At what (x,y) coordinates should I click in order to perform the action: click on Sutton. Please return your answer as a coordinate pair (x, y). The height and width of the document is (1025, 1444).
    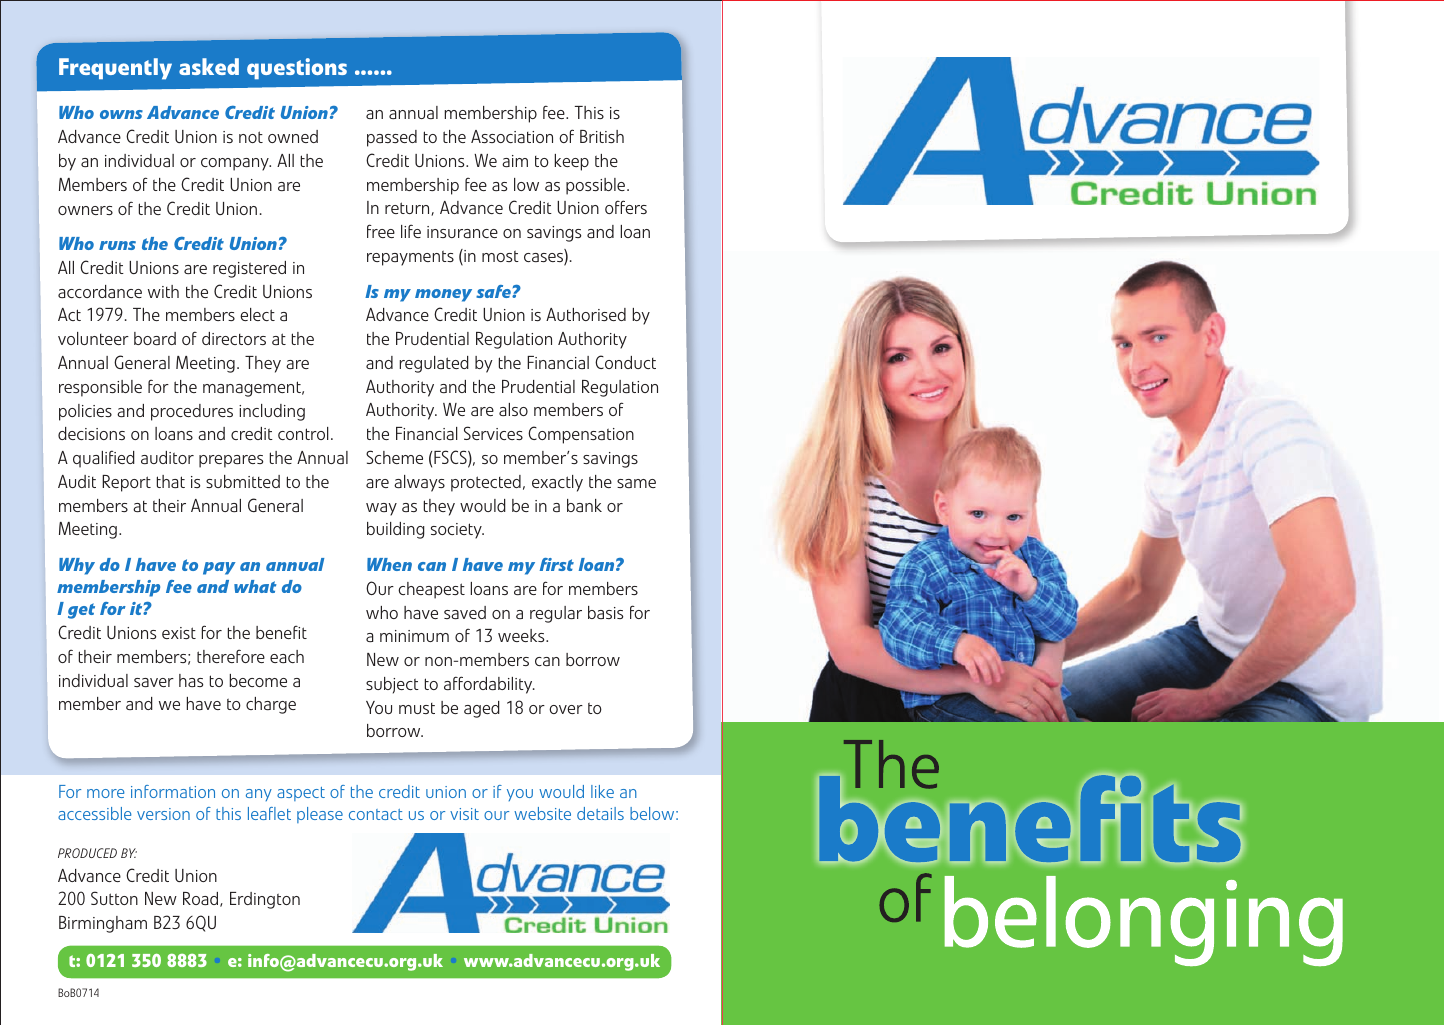
    Looking at the image, I should click on (114, 898).
